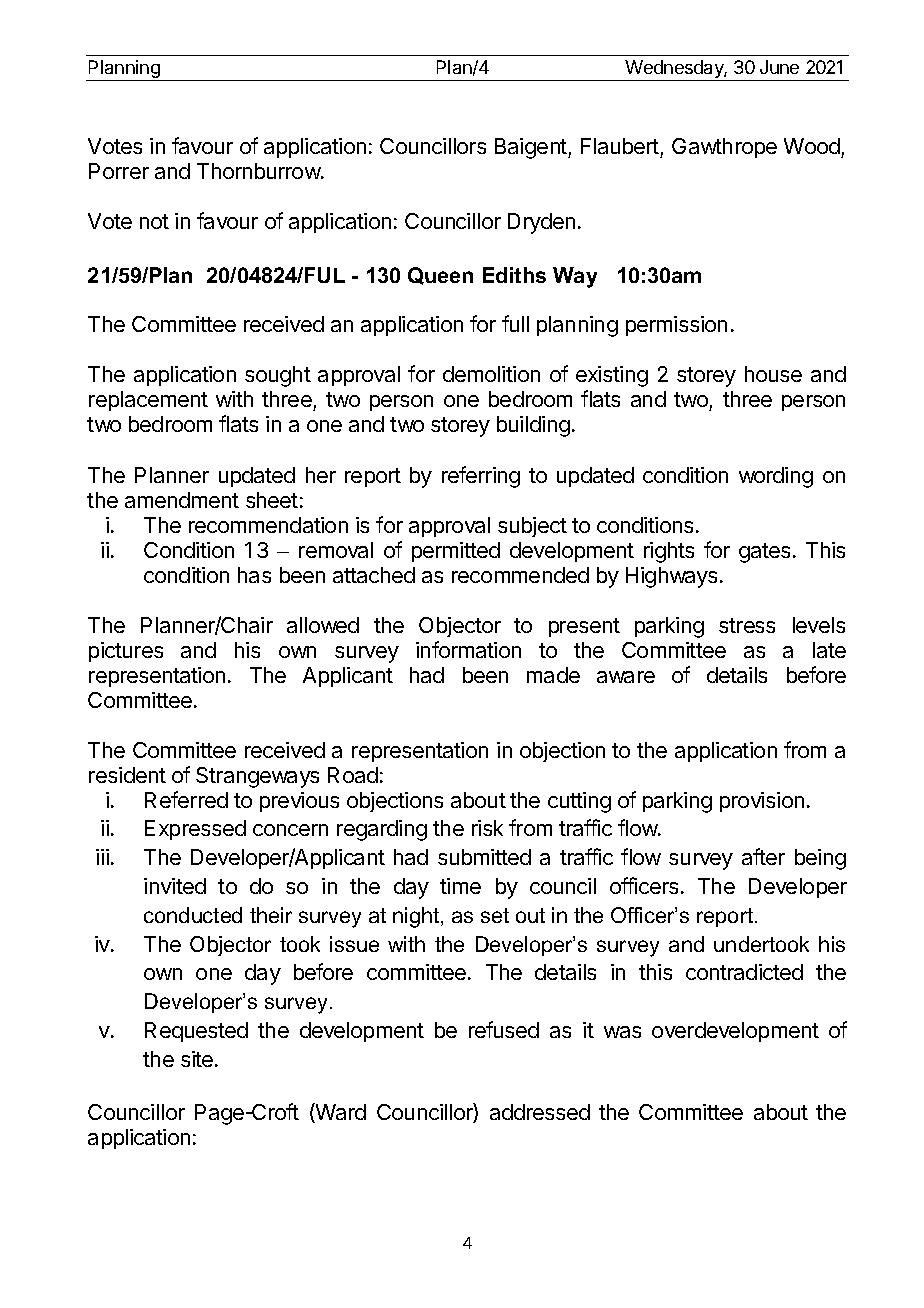 This screenshot has width=924, height=1308. Describe the element at coordinates (456, 552) in the screenshot. I see `permitted` at that location.
